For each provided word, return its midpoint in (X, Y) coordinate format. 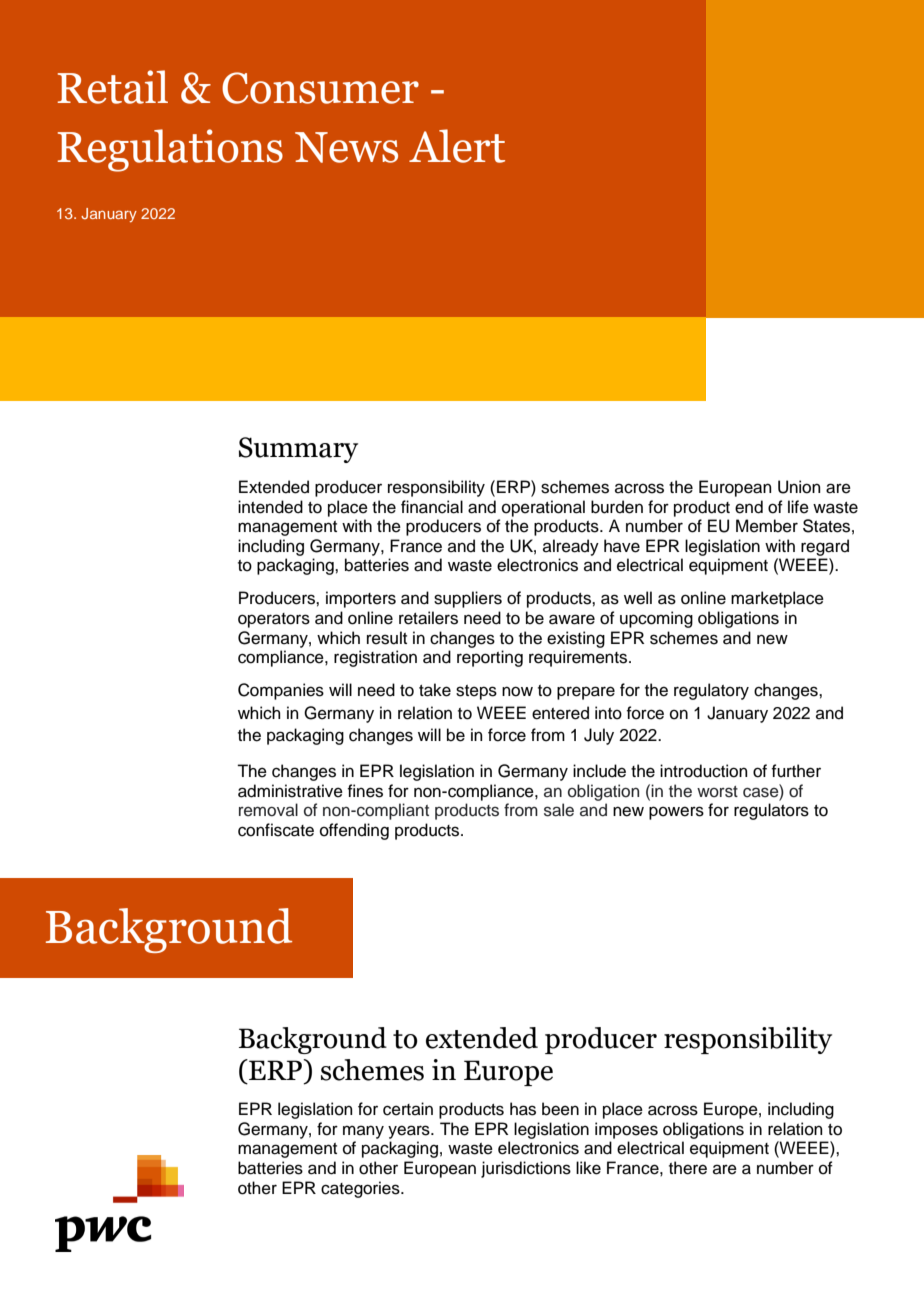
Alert (457, 146)
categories (361, 1189)
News (346, 147)
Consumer (320, 88)
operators (274, 620)
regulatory (711, 691)
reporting (490, 658)
